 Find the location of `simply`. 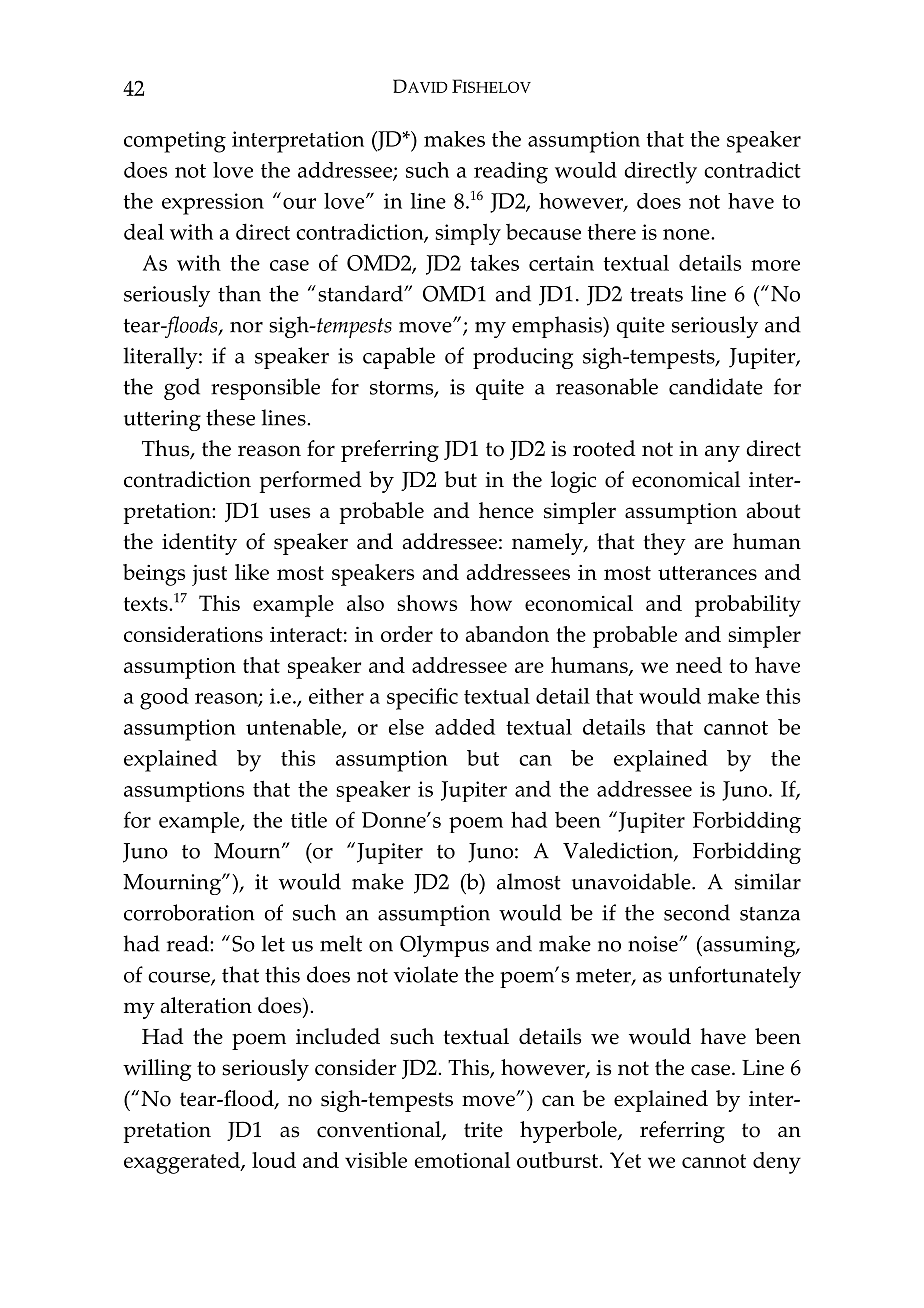

simply is located at coordinates (468, 234).
